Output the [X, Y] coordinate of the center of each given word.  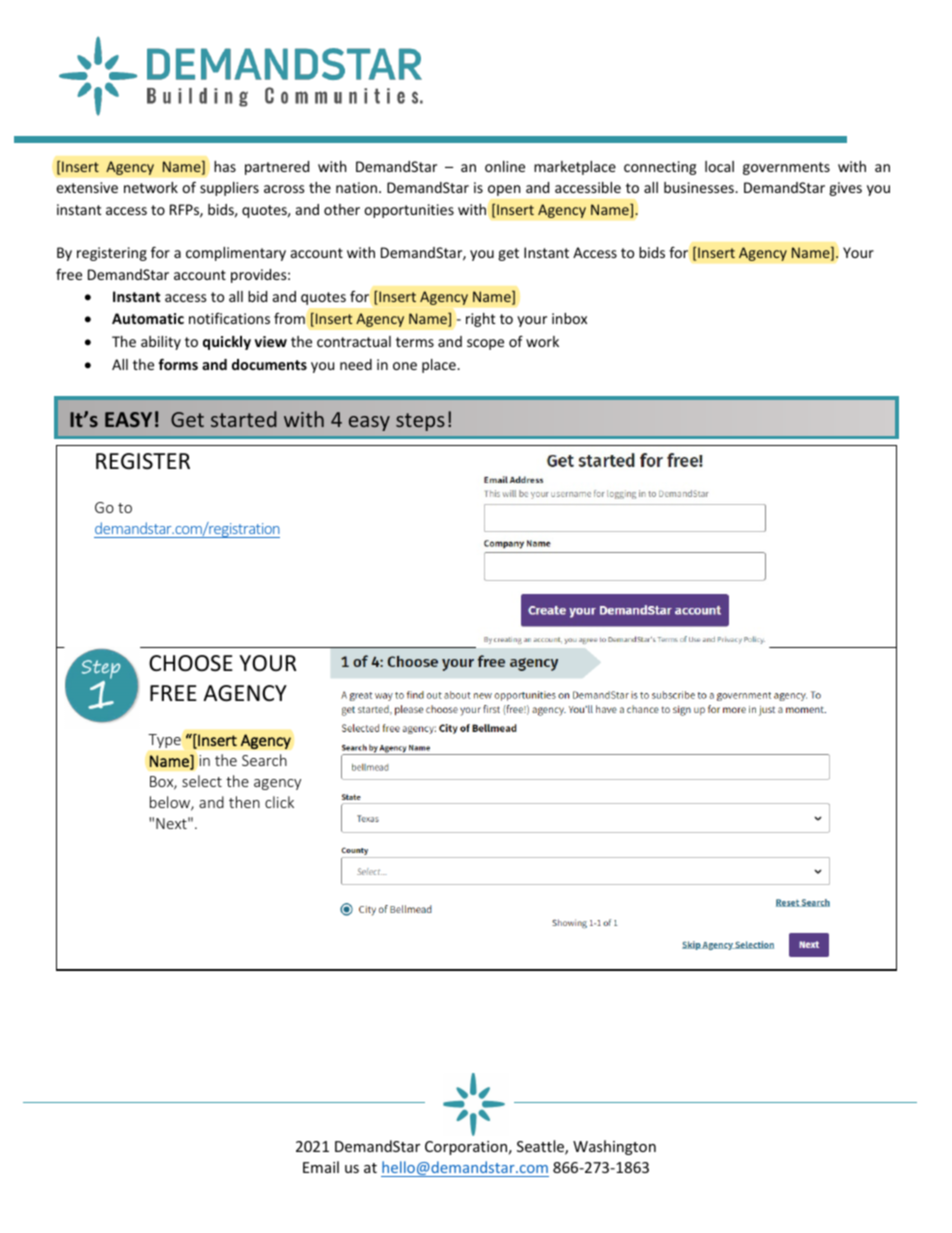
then [244, 802]
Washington [614, 1147]
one [405, 366]
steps [420, 422]
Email [321, 1167]
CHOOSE [191, 663]
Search [264, 760]
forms [178, 364]
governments [786, 168]
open [504, 190]
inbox [569, 318]
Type [164, 741]
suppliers [229, 189]
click [279, 802]
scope [485, 344]
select [202, 781]
